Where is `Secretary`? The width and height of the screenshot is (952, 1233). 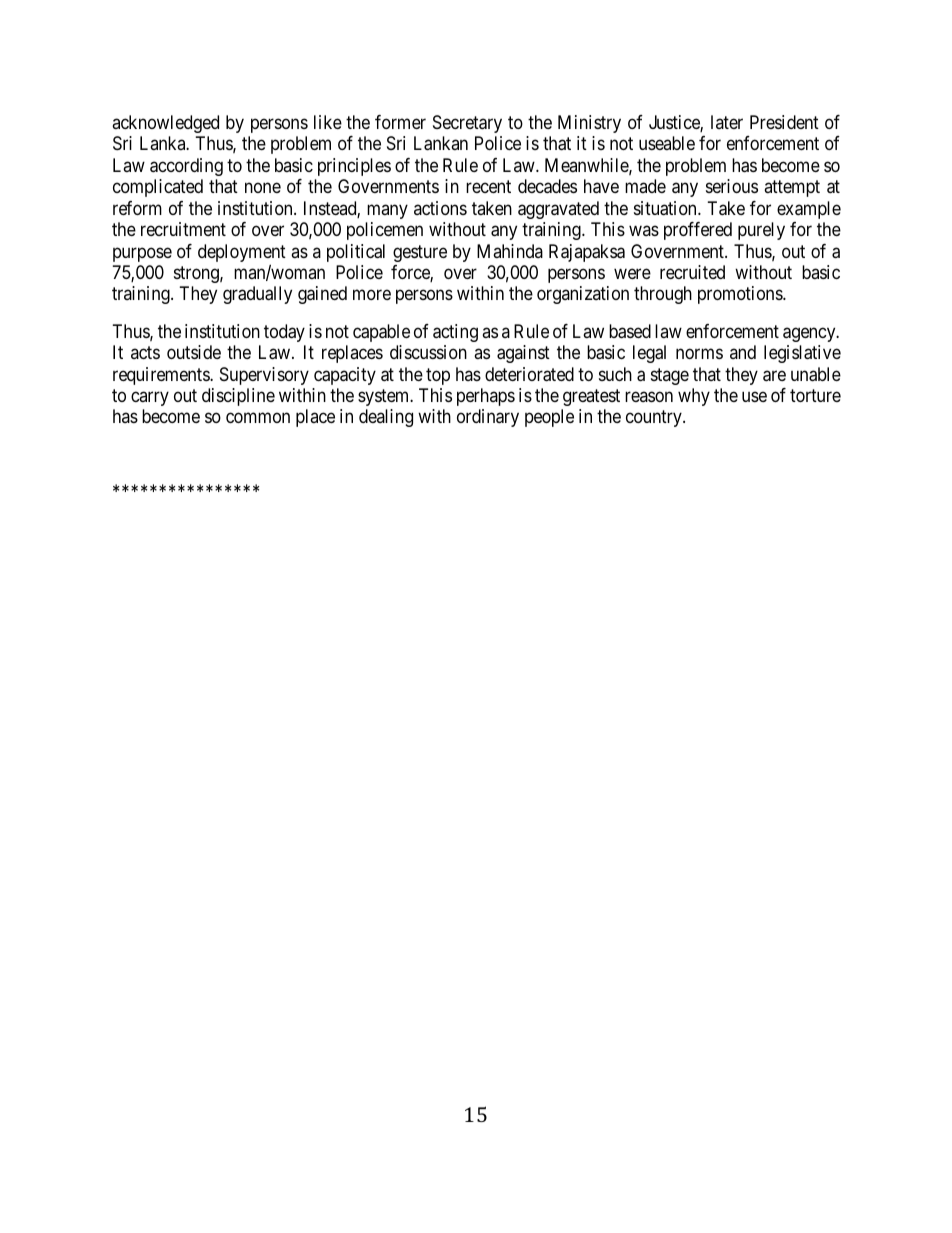 Secretary is located at coordinates (467, 124).
